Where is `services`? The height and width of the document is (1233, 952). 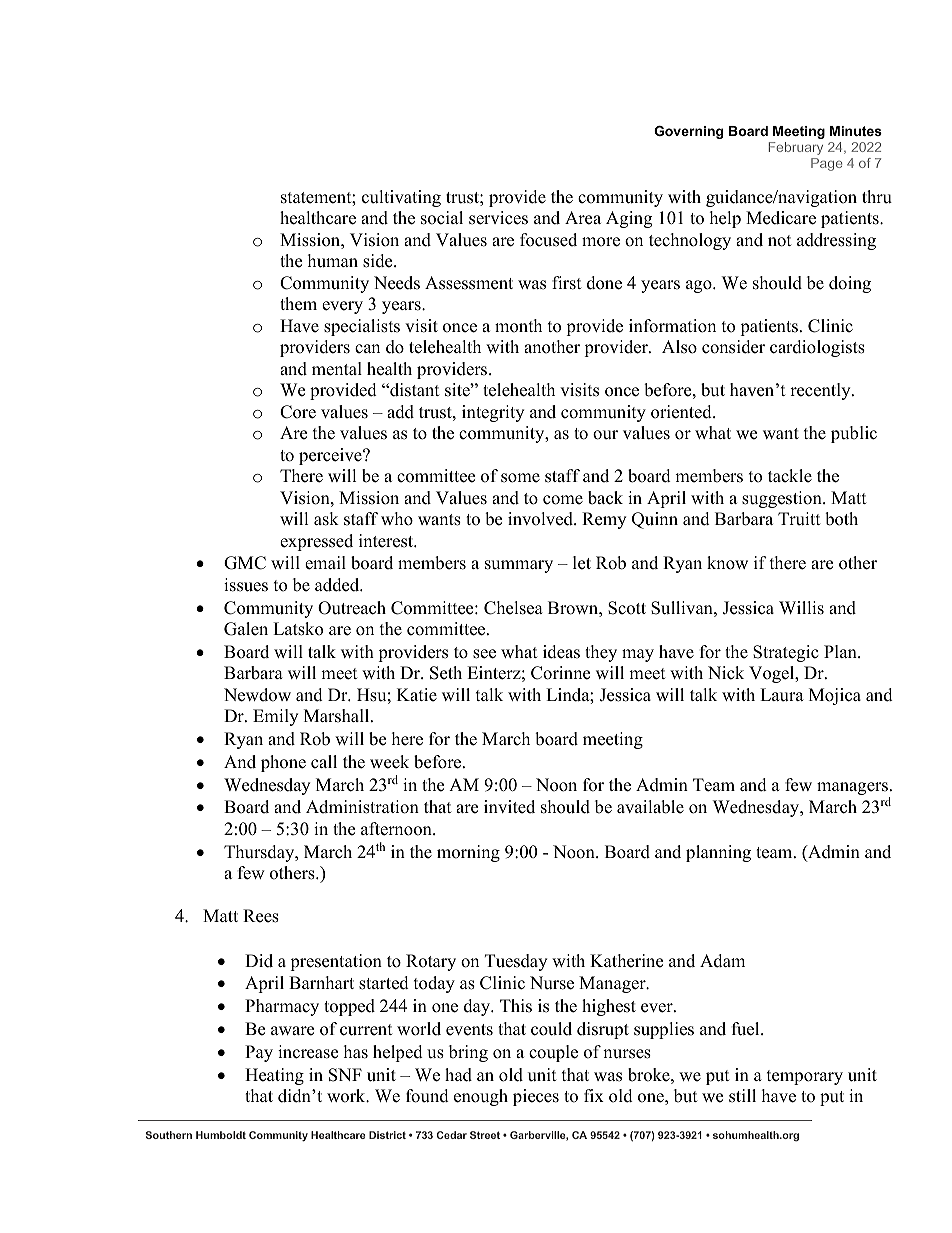
services is located at coordinates (498, 218).
